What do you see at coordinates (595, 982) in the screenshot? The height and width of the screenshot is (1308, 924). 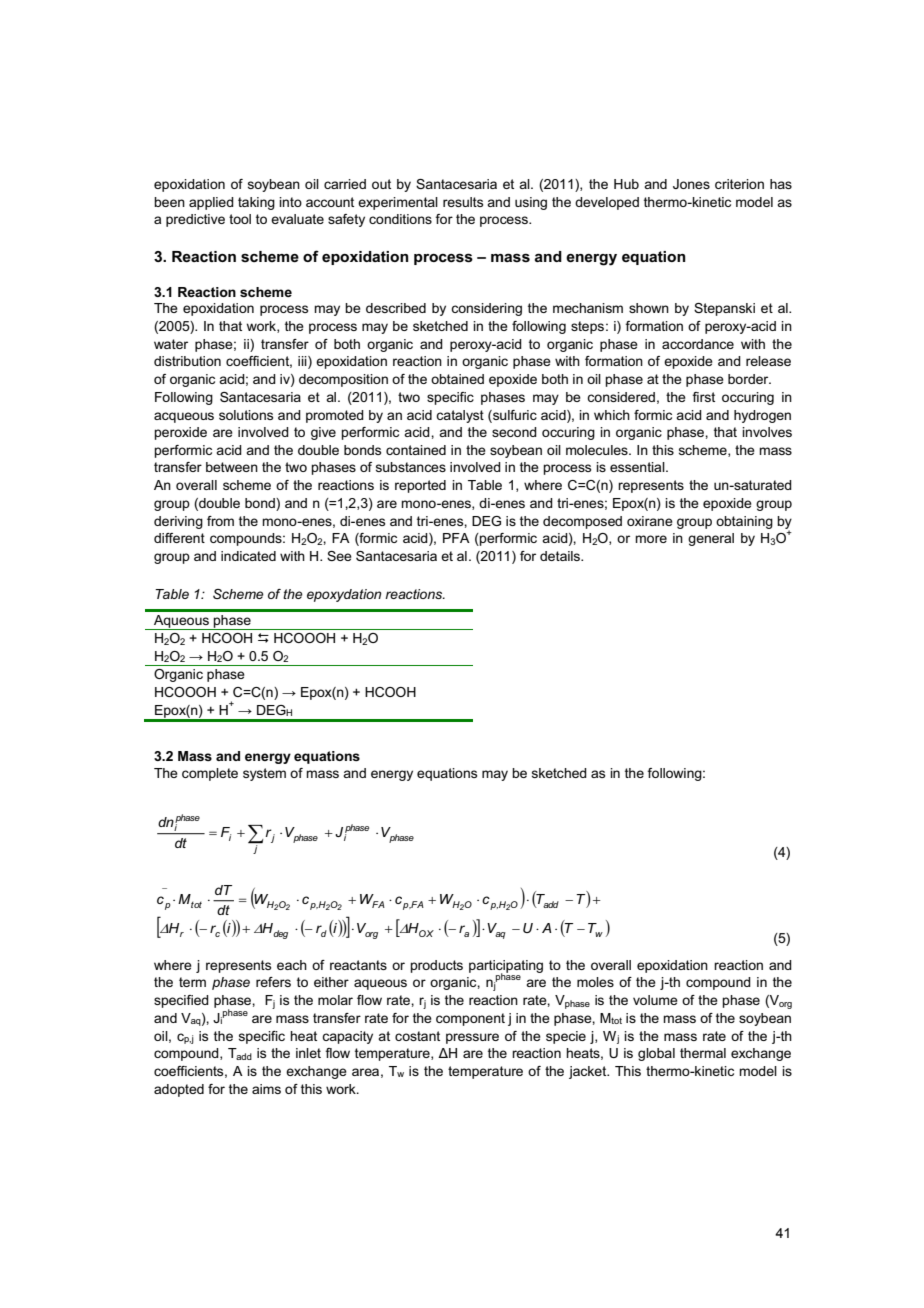 I see `moles` at bounding box center [595, 982].
